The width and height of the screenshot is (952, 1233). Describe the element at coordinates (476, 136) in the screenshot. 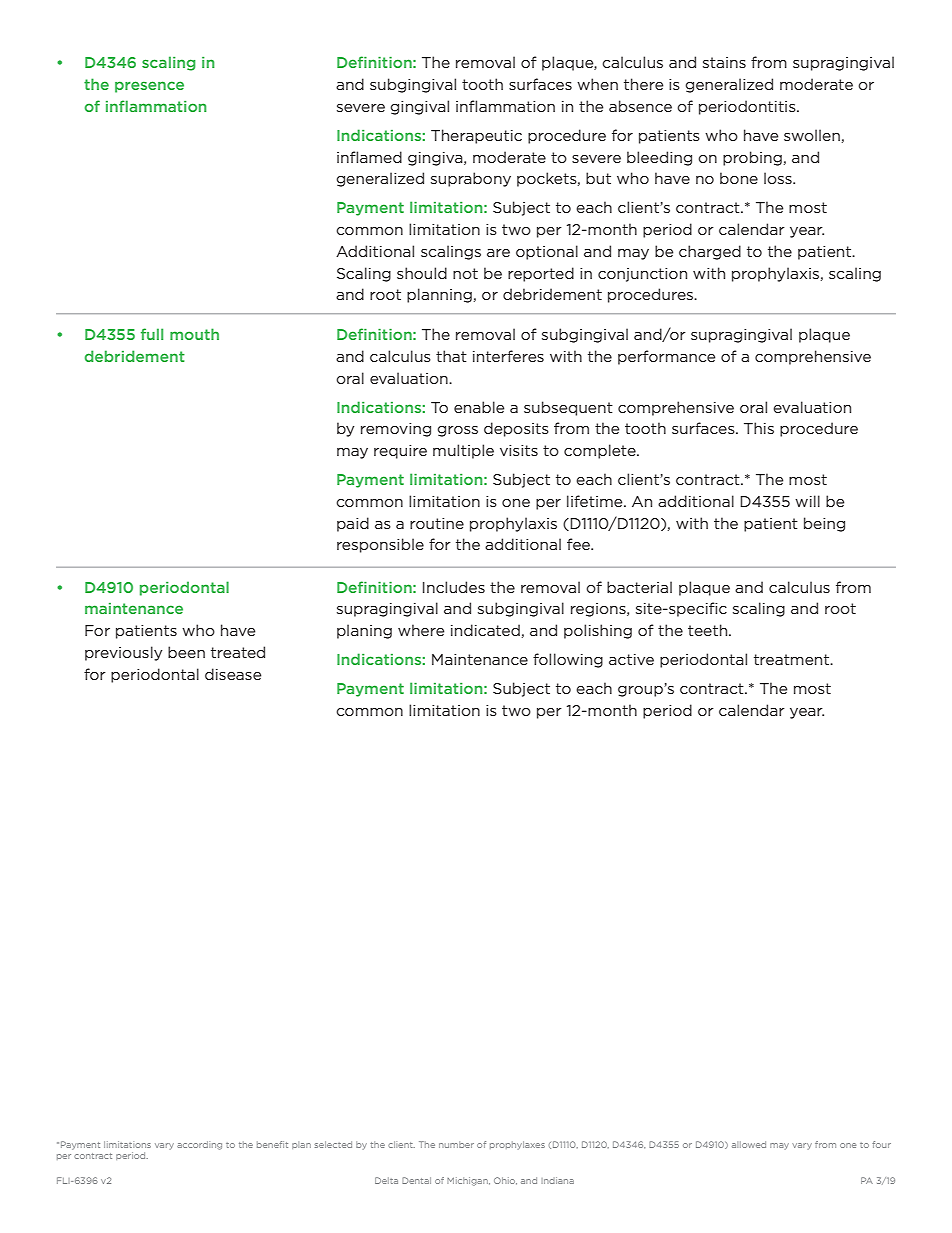

I see `Therapeutic` at that location.
